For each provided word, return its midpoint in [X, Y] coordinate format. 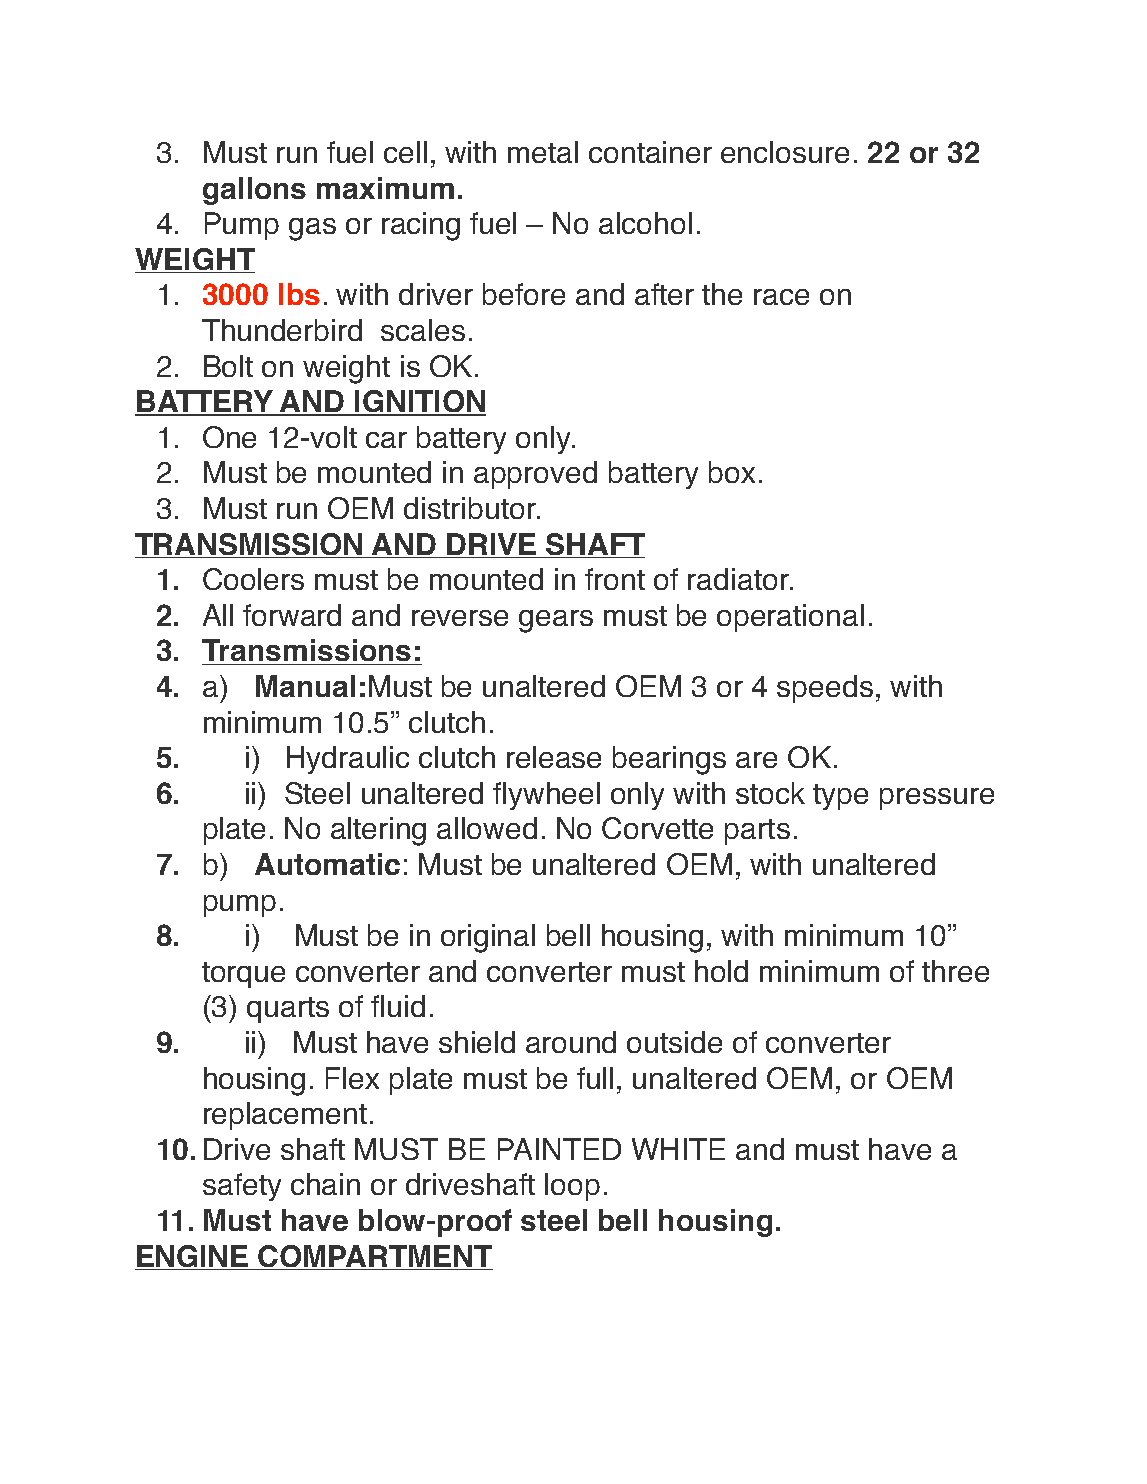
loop [572, 1187]
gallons [254, 191]
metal [543, 152]
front [615, 579]
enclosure [785, 152]
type [840, 797]
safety [242, 1187]
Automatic [327, 864]
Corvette [657, 828]
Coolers [253, 579]
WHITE [678, 1149]
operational [790, 618]
